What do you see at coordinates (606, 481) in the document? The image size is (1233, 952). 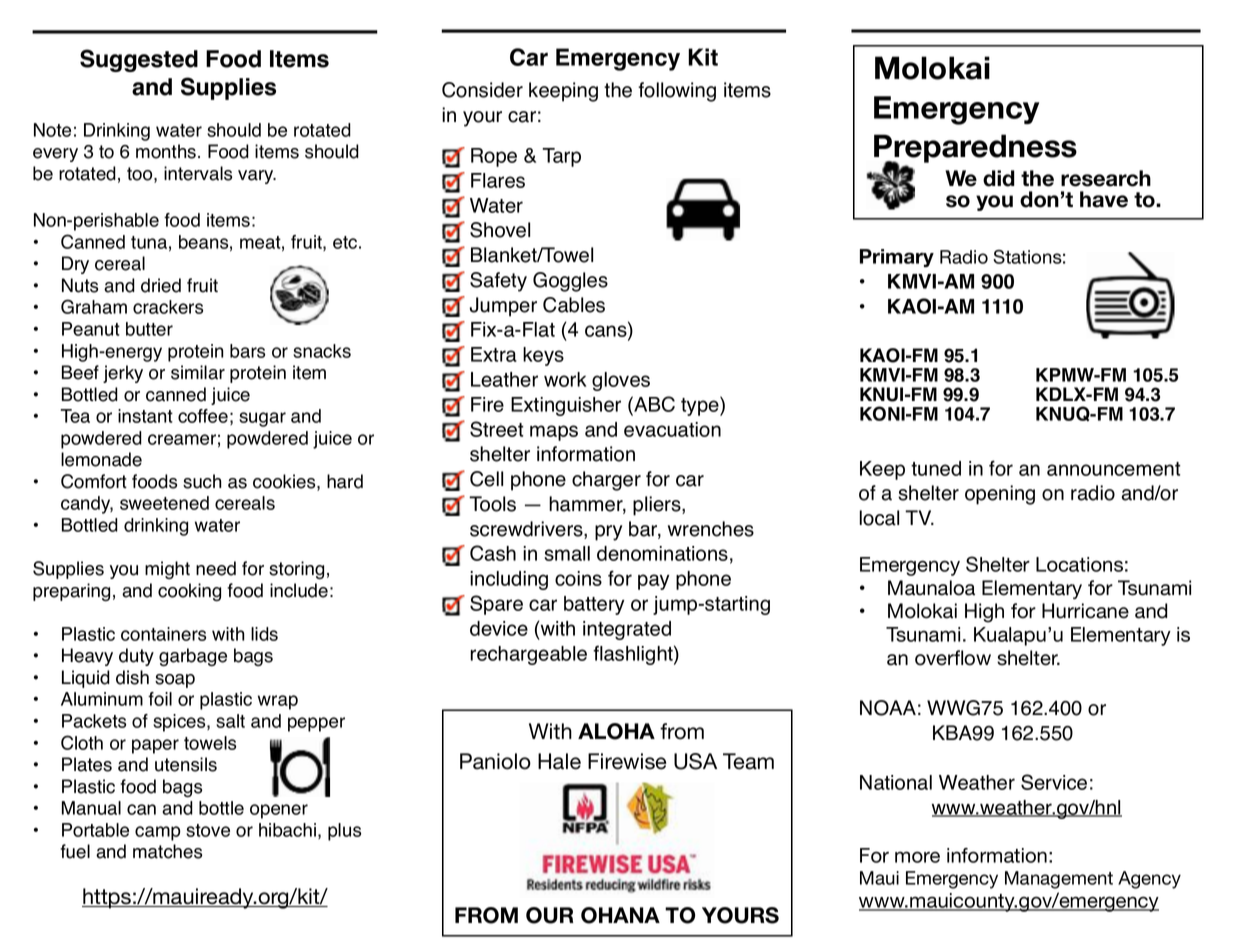 I see `charger` at bounding box center [606, 481].
